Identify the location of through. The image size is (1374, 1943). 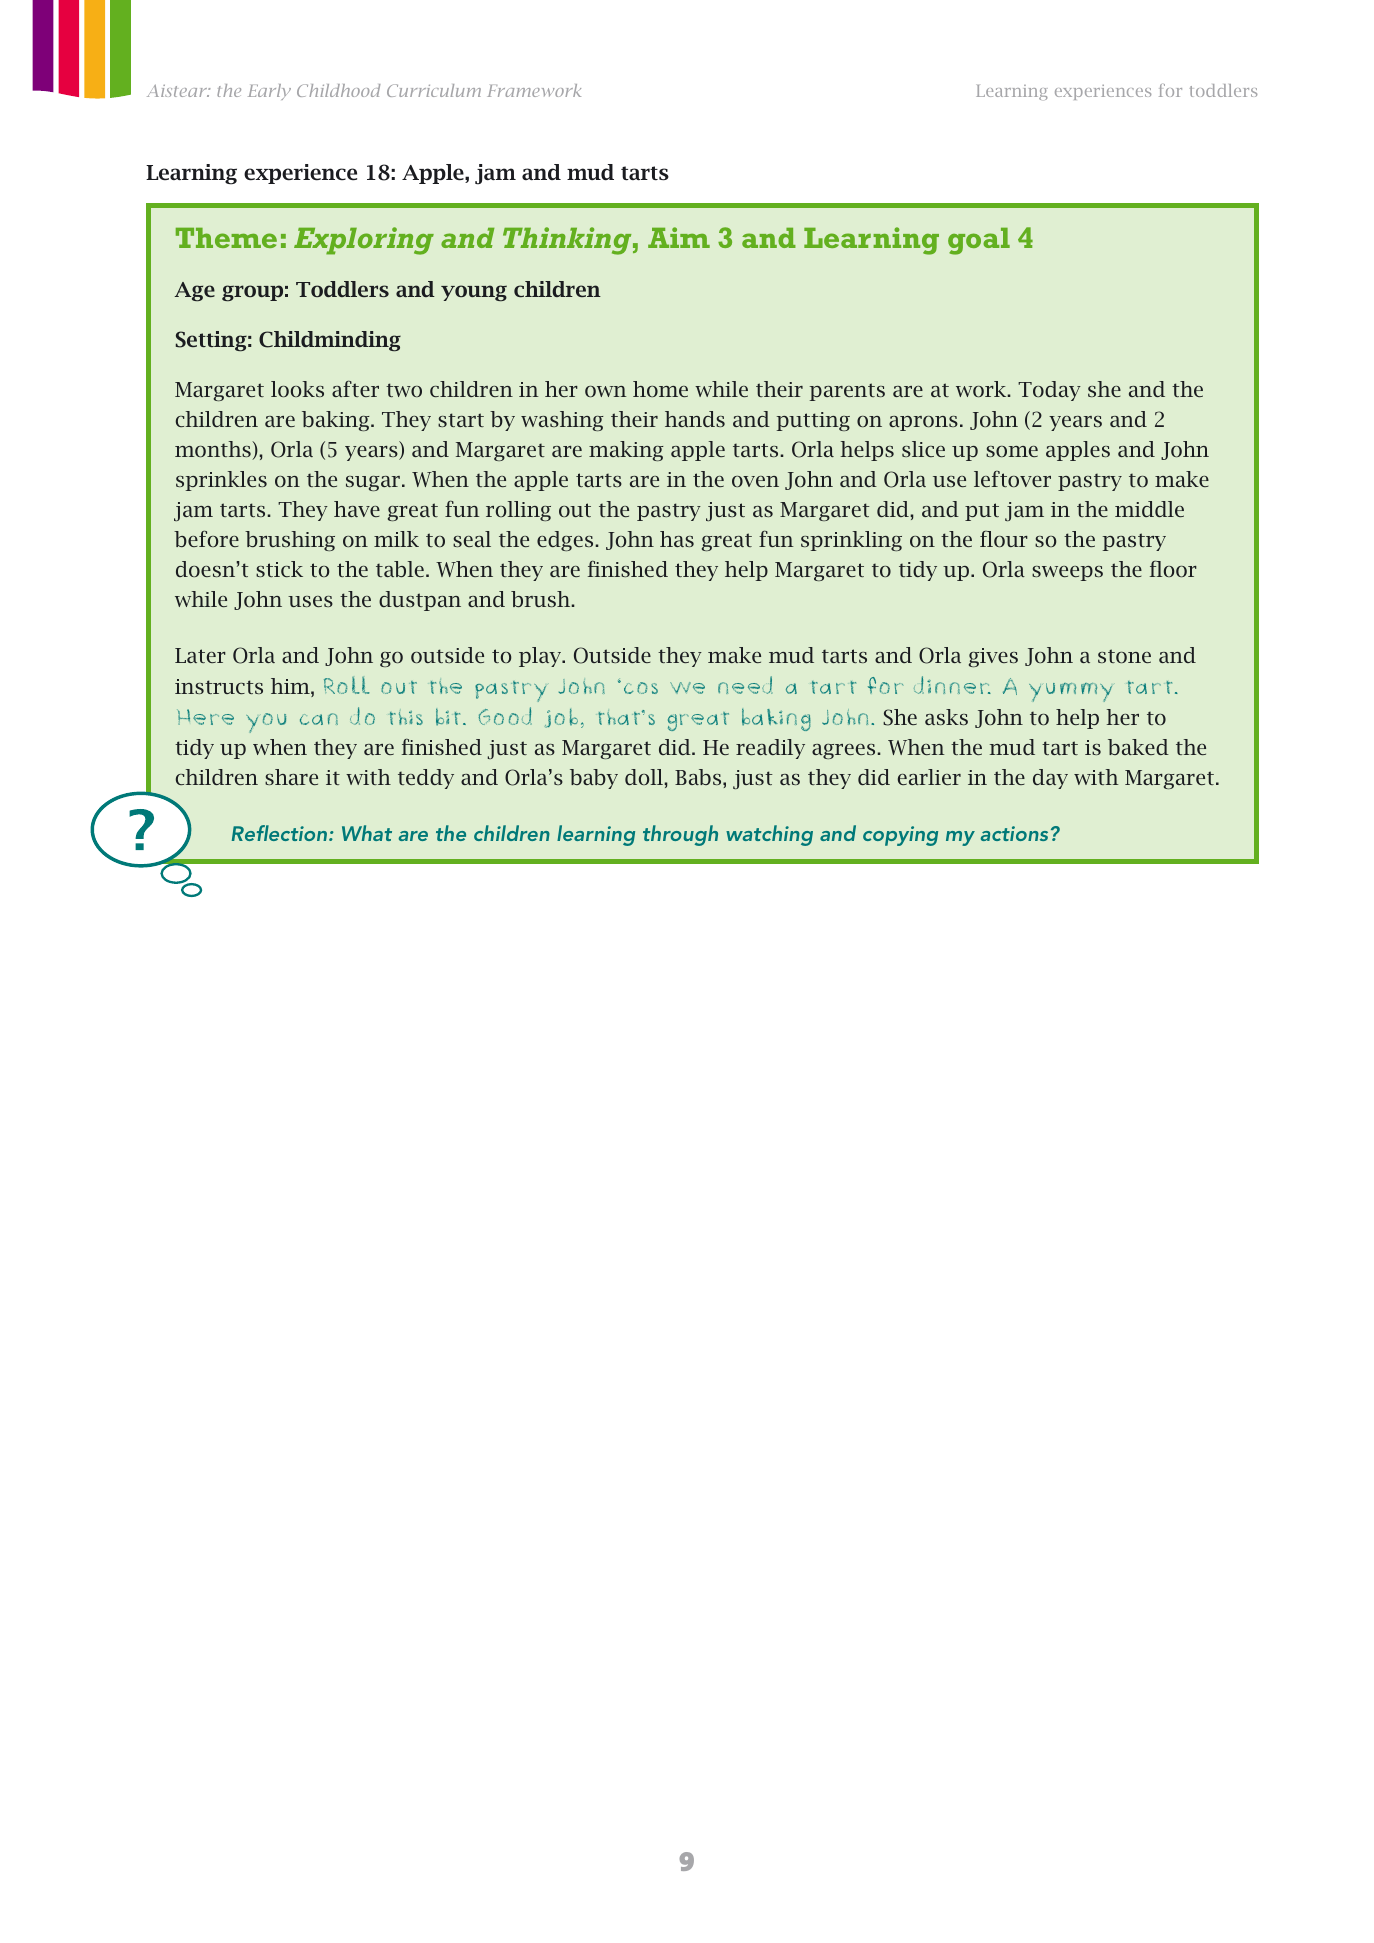
(680, 835).
